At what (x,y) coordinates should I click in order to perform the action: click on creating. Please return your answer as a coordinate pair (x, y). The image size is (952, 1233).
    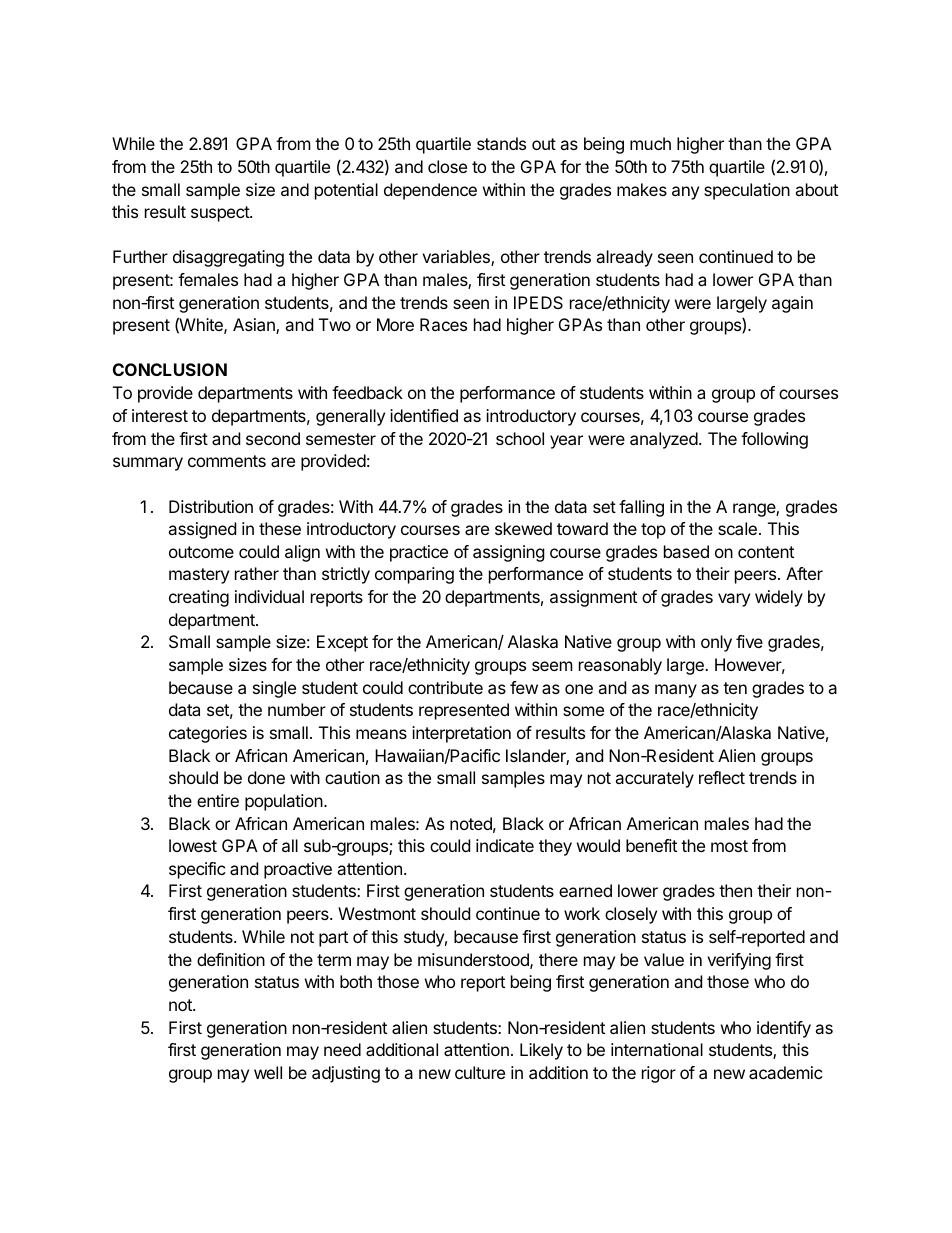
    Looking at the image, I should click on (199, 598).
